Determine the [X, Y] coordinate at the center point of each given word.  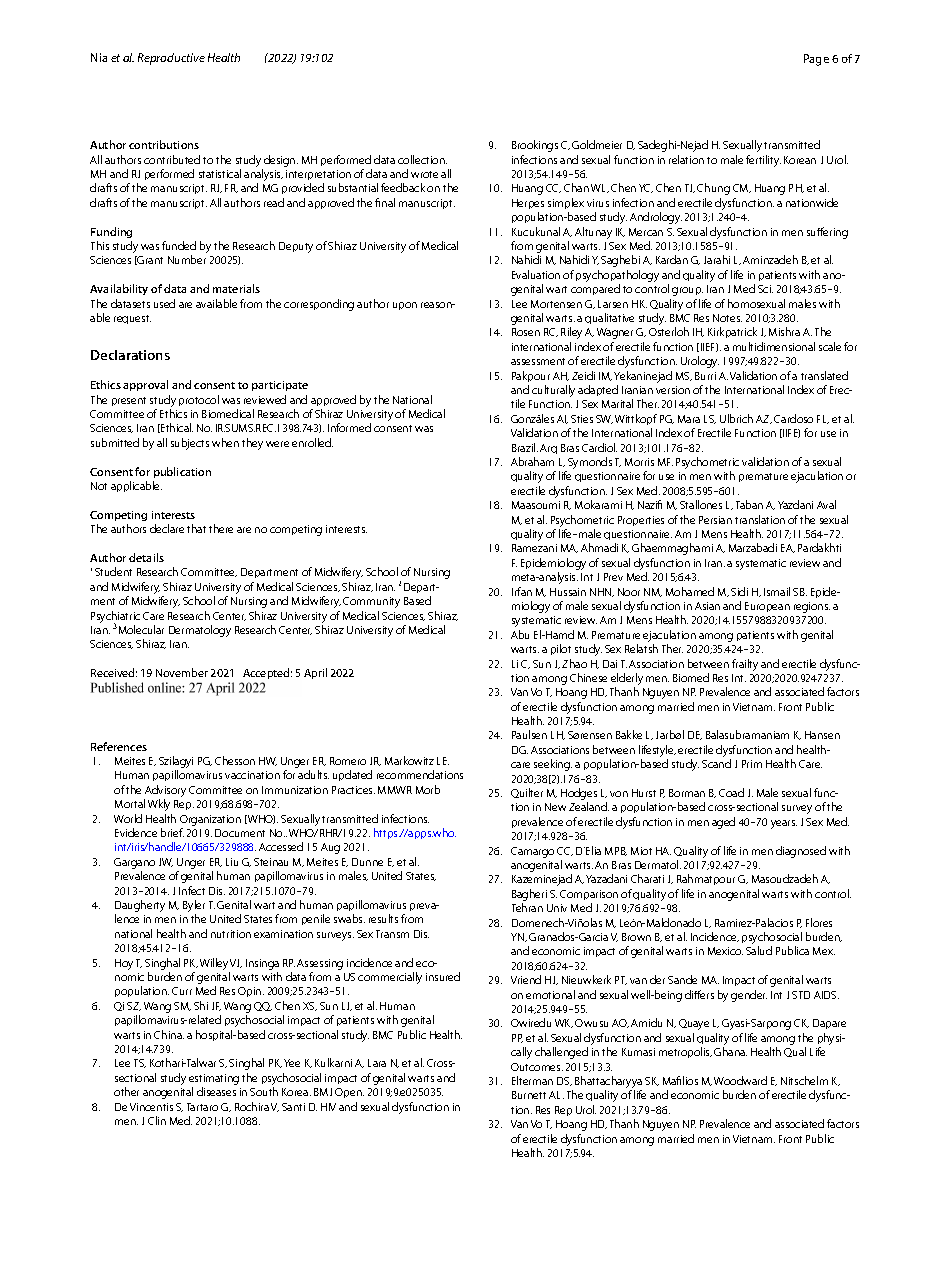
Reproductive [171, 59]
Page [816, 60]
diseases [216, 1091]
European [767, 607]
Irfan [522, 591]
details [146, 557]
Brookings [535, 146]
